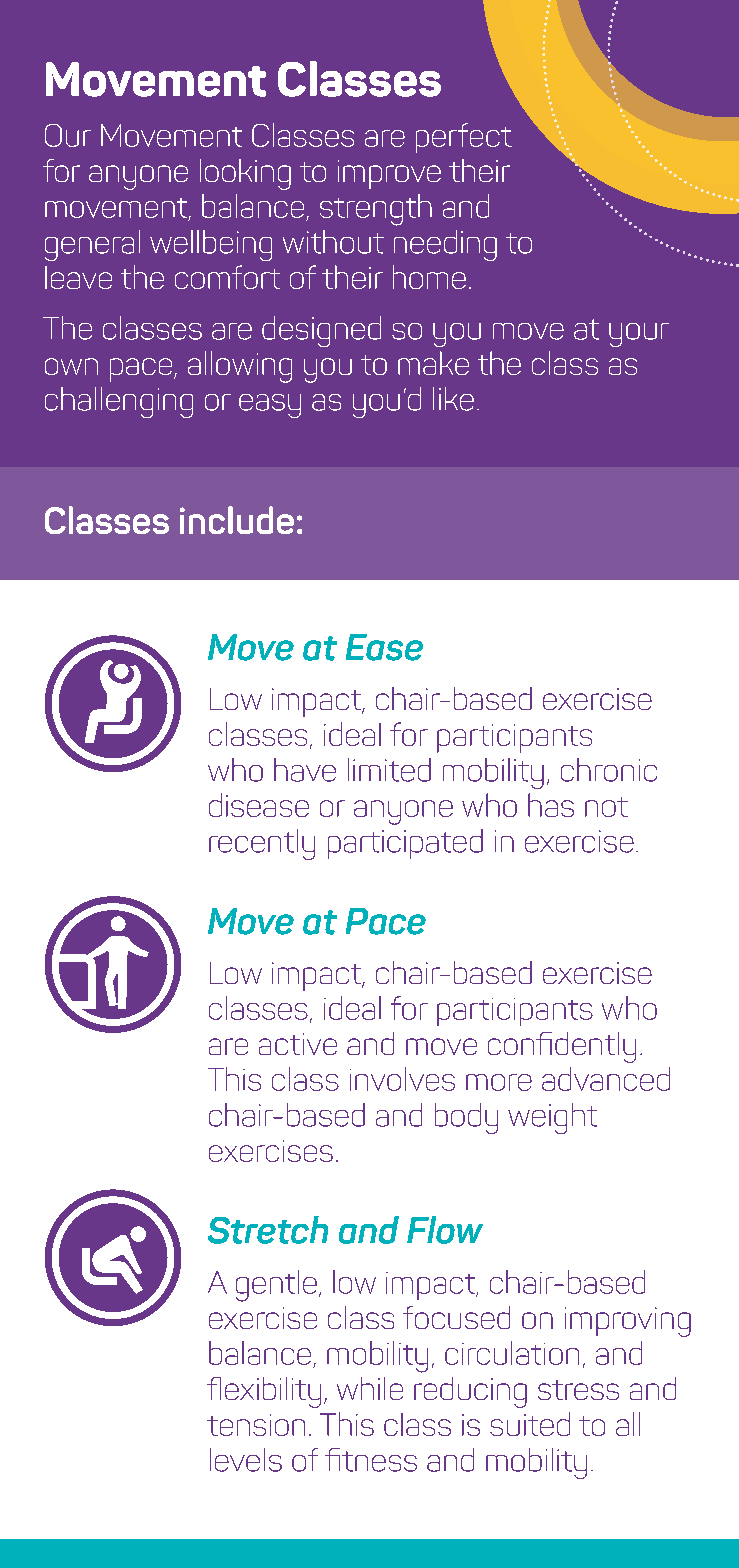  Describe the element at coordinates (262, 844) in the screenshot. I see `recently` at that location.
